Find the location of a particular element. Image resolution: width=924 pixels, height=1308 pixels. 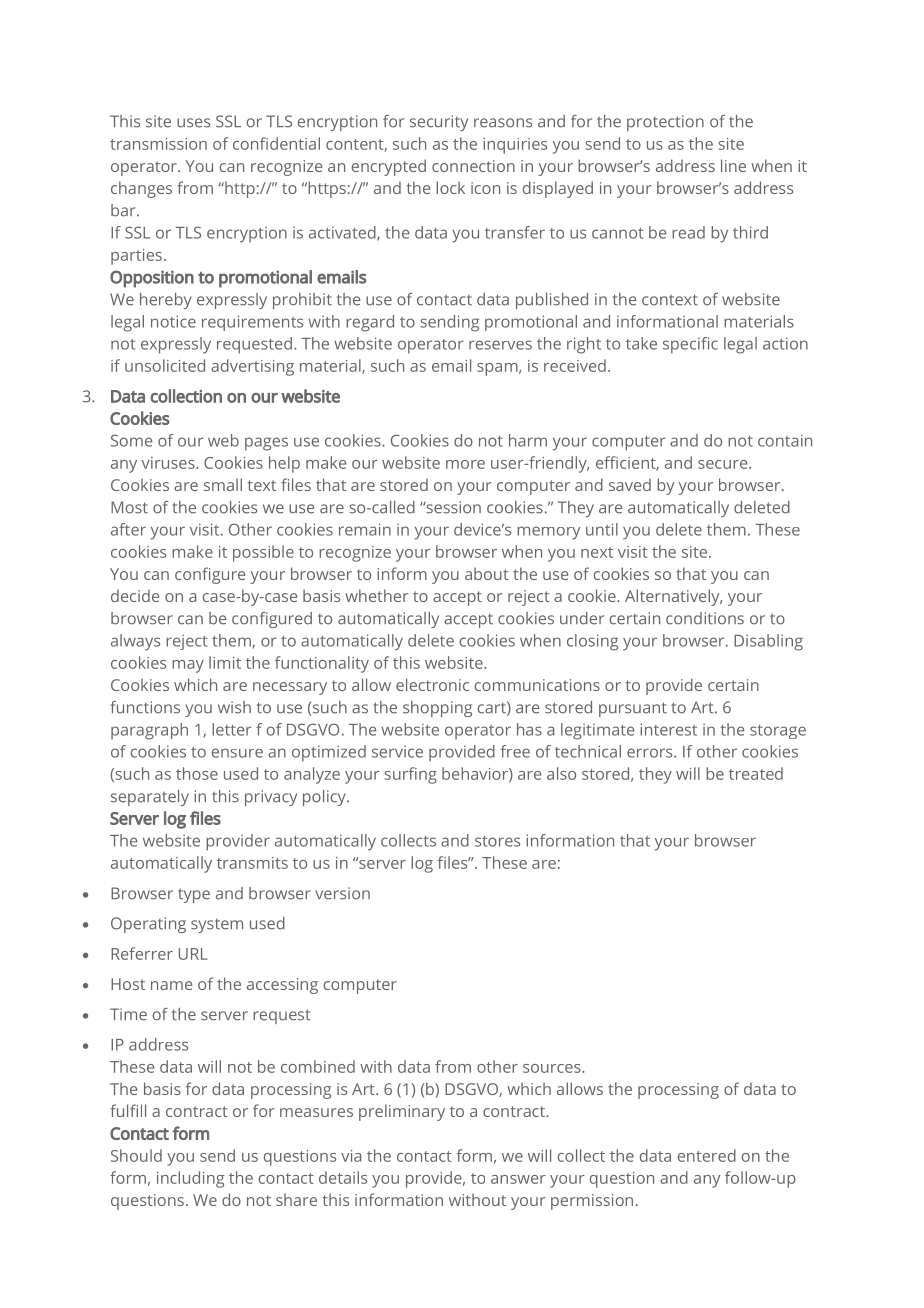

including is located at coordinates (190, 1179).
